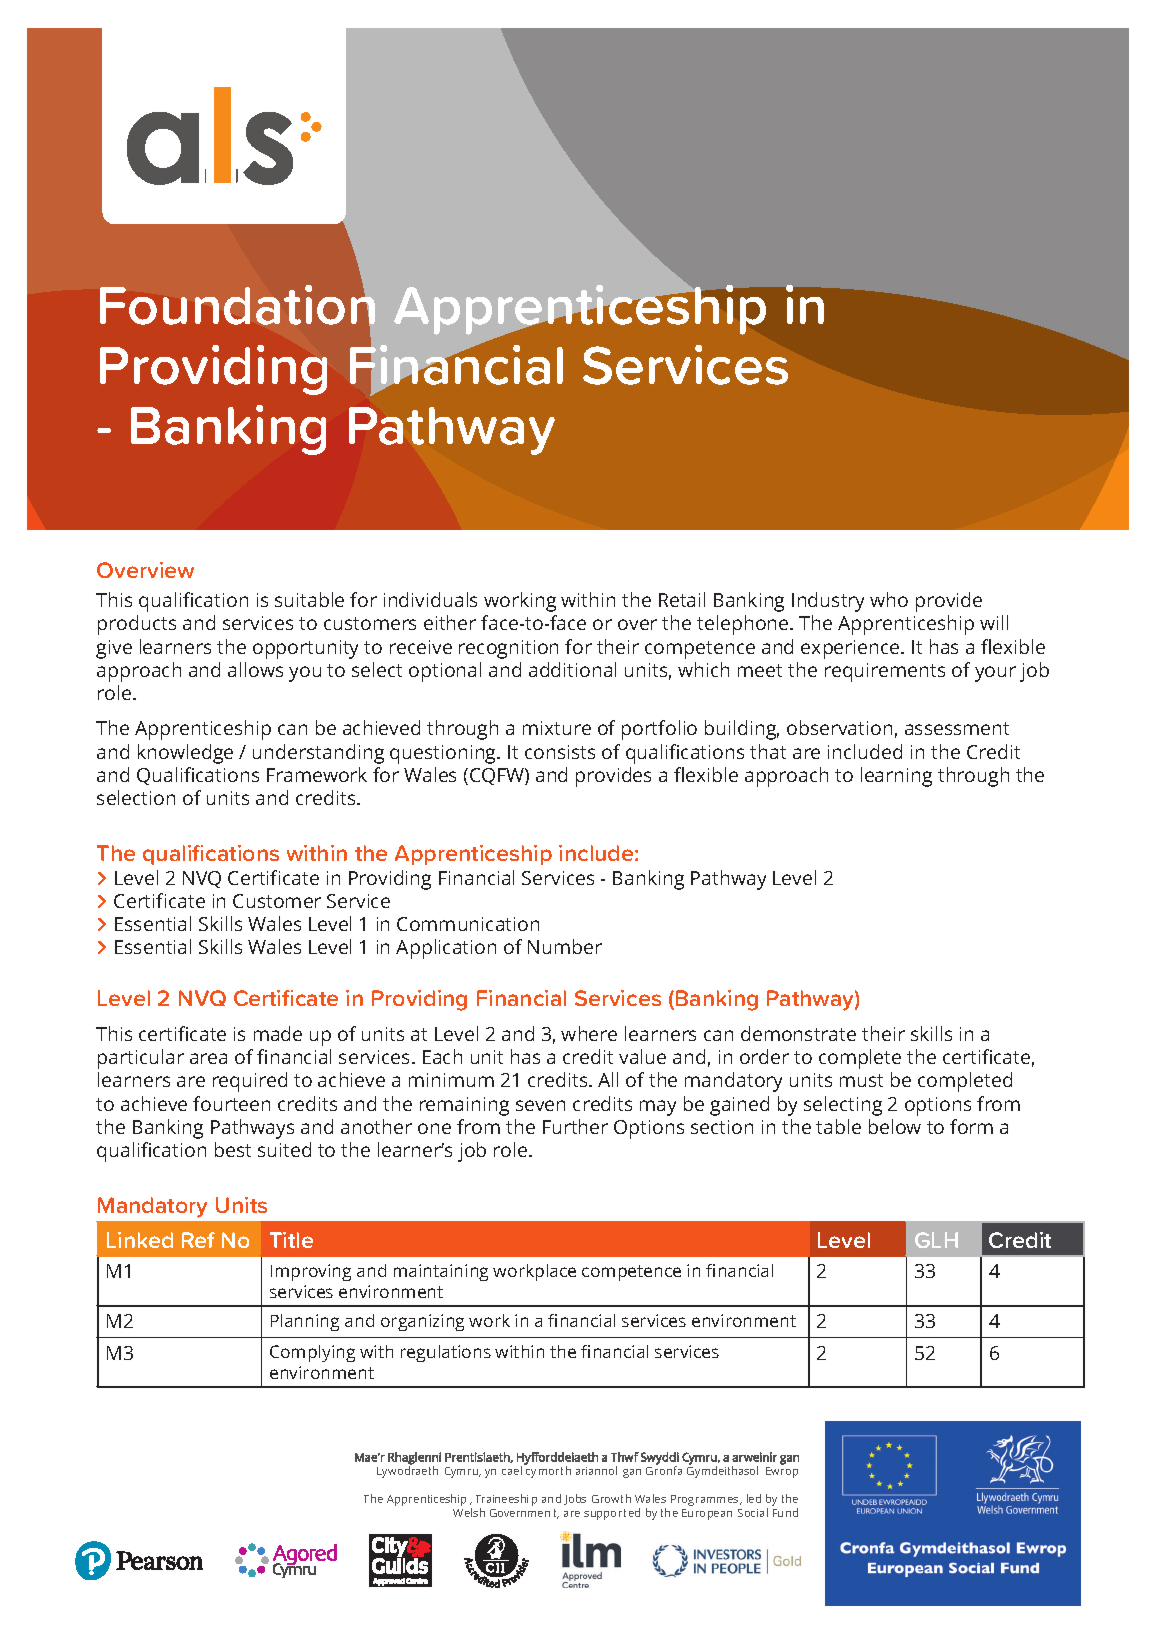  What do you see at coordinates (861, 1080) in the screenshot?
I see `must` at bounding box center [861, 1080].
